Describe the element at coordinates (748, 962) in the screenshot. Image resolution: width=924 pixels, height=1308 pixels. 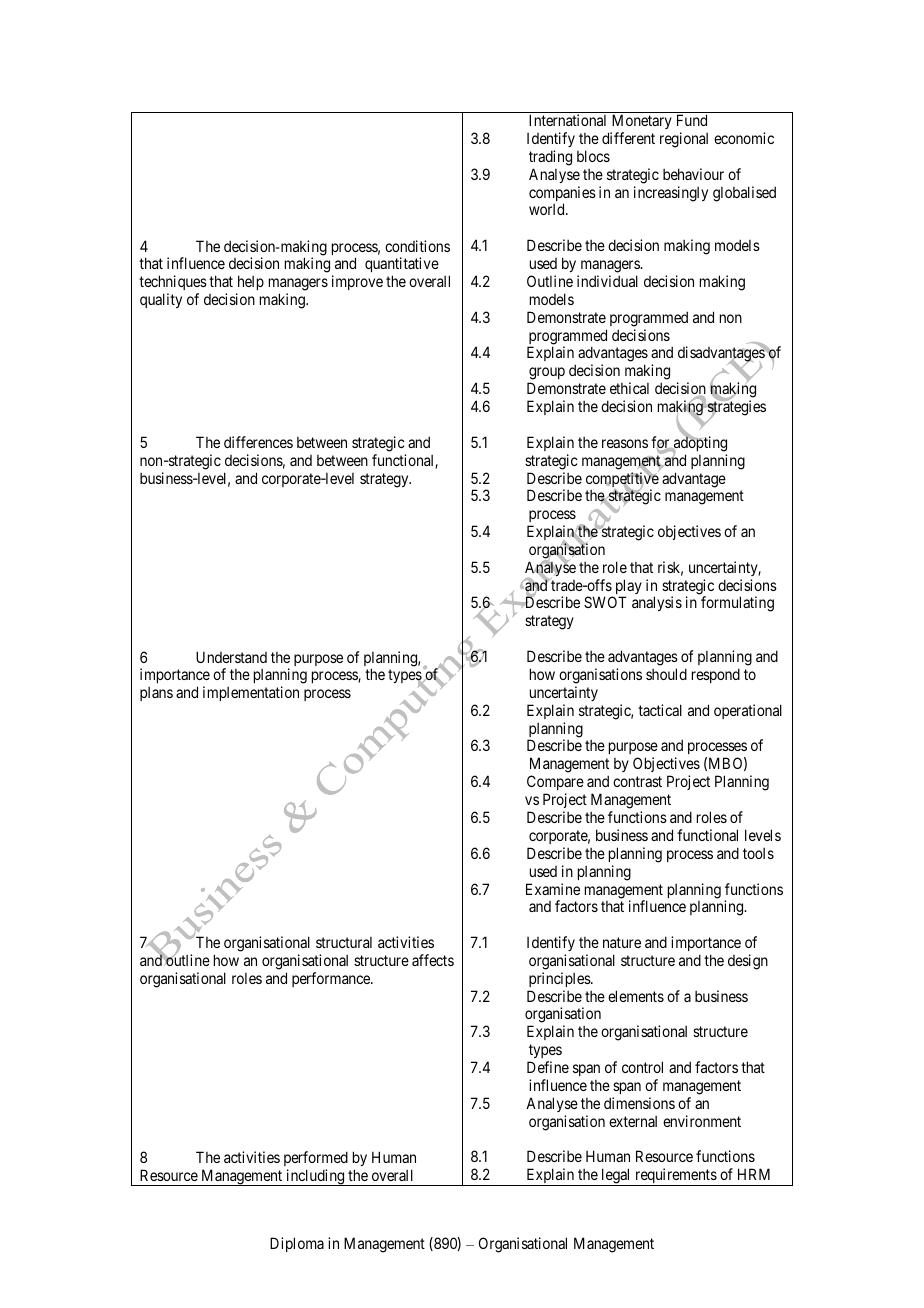
I see `design` at that location.
